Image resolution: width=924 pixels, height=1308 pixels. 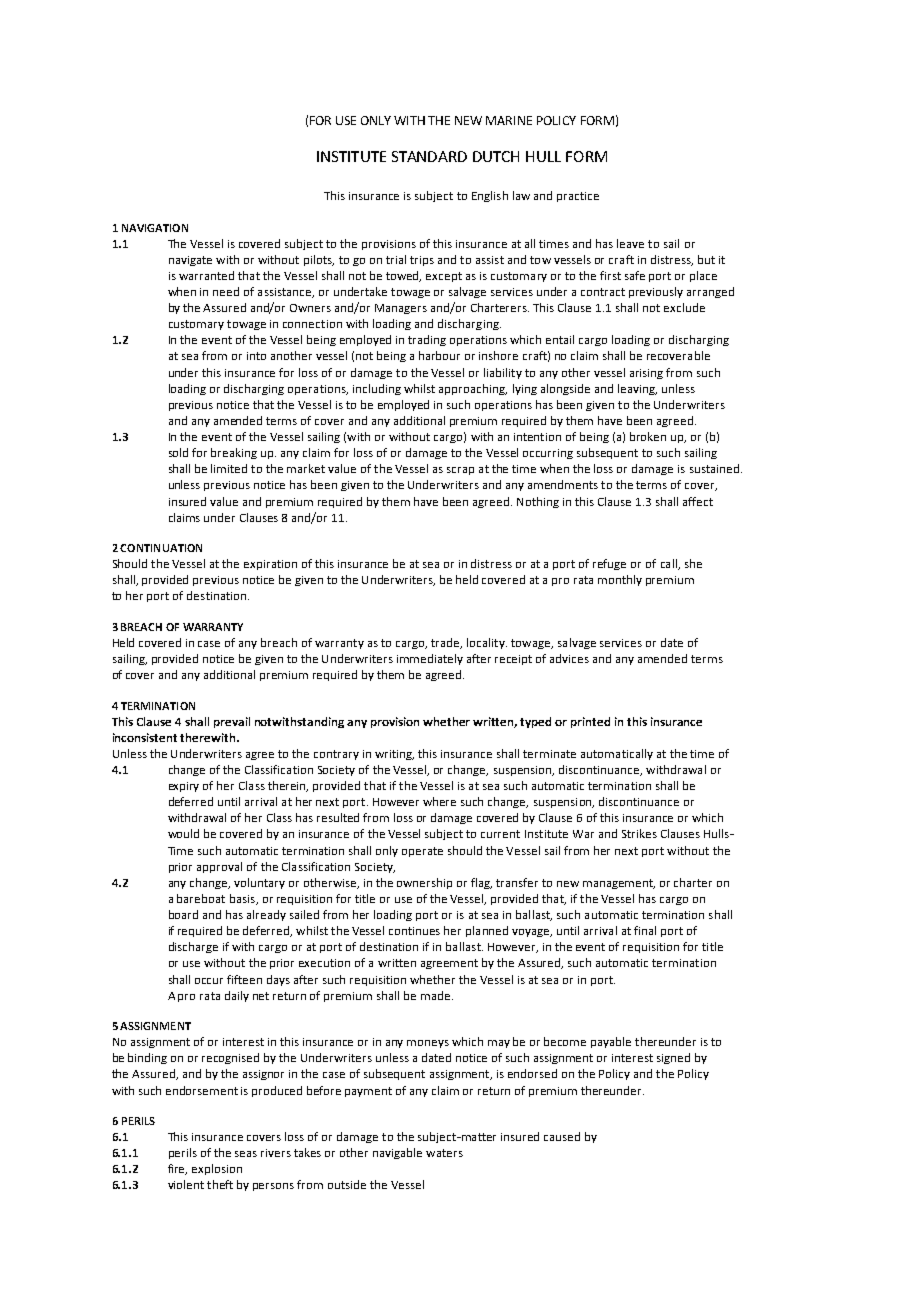 I want to click on would, so click(x=183, y=833).
